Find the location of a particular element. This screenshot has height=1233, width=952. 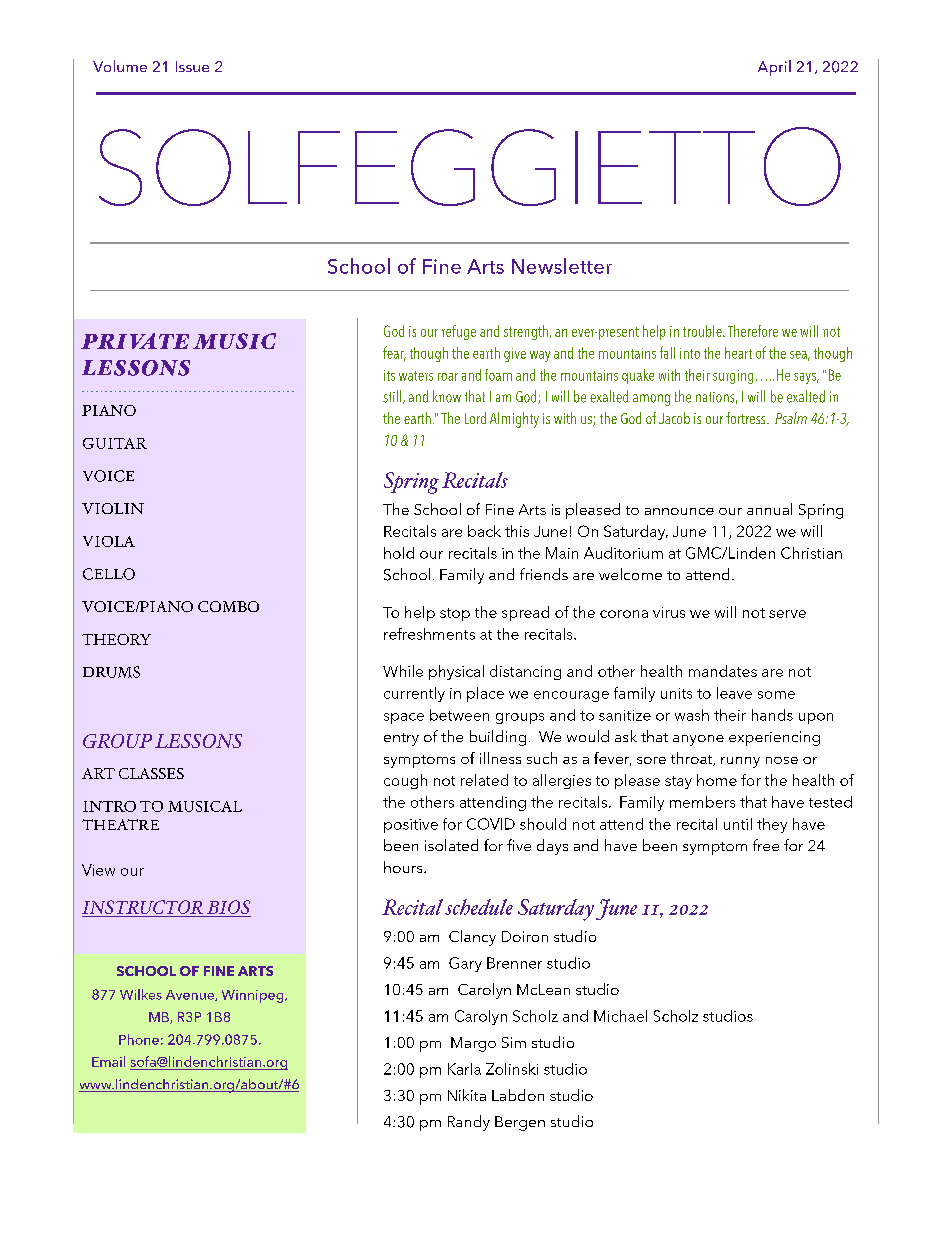

PRIVATE is located at coordinates (135, 341).
